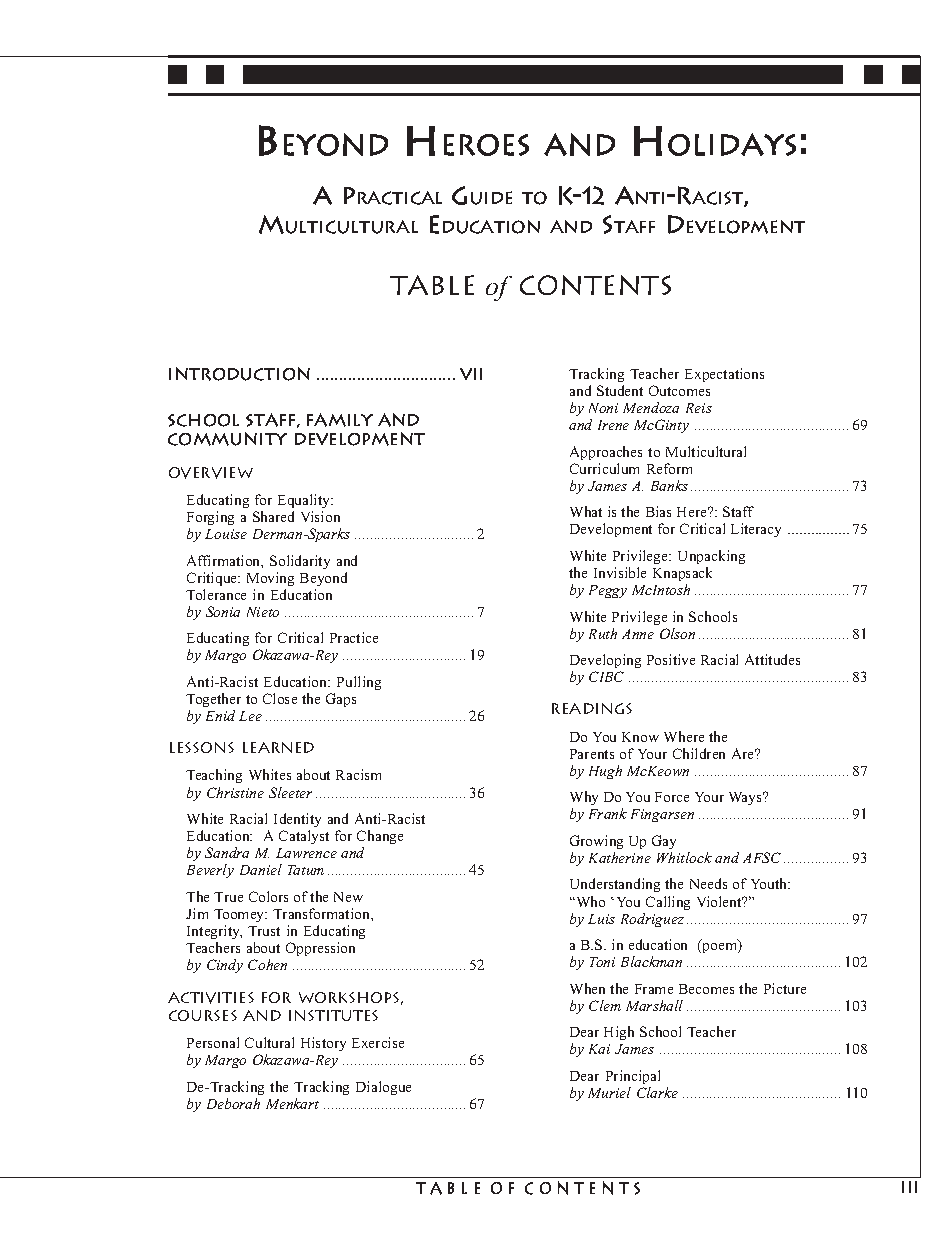 This screenshot has height=1233, width=952. I want to click on Expectations, so click(724, 375).
